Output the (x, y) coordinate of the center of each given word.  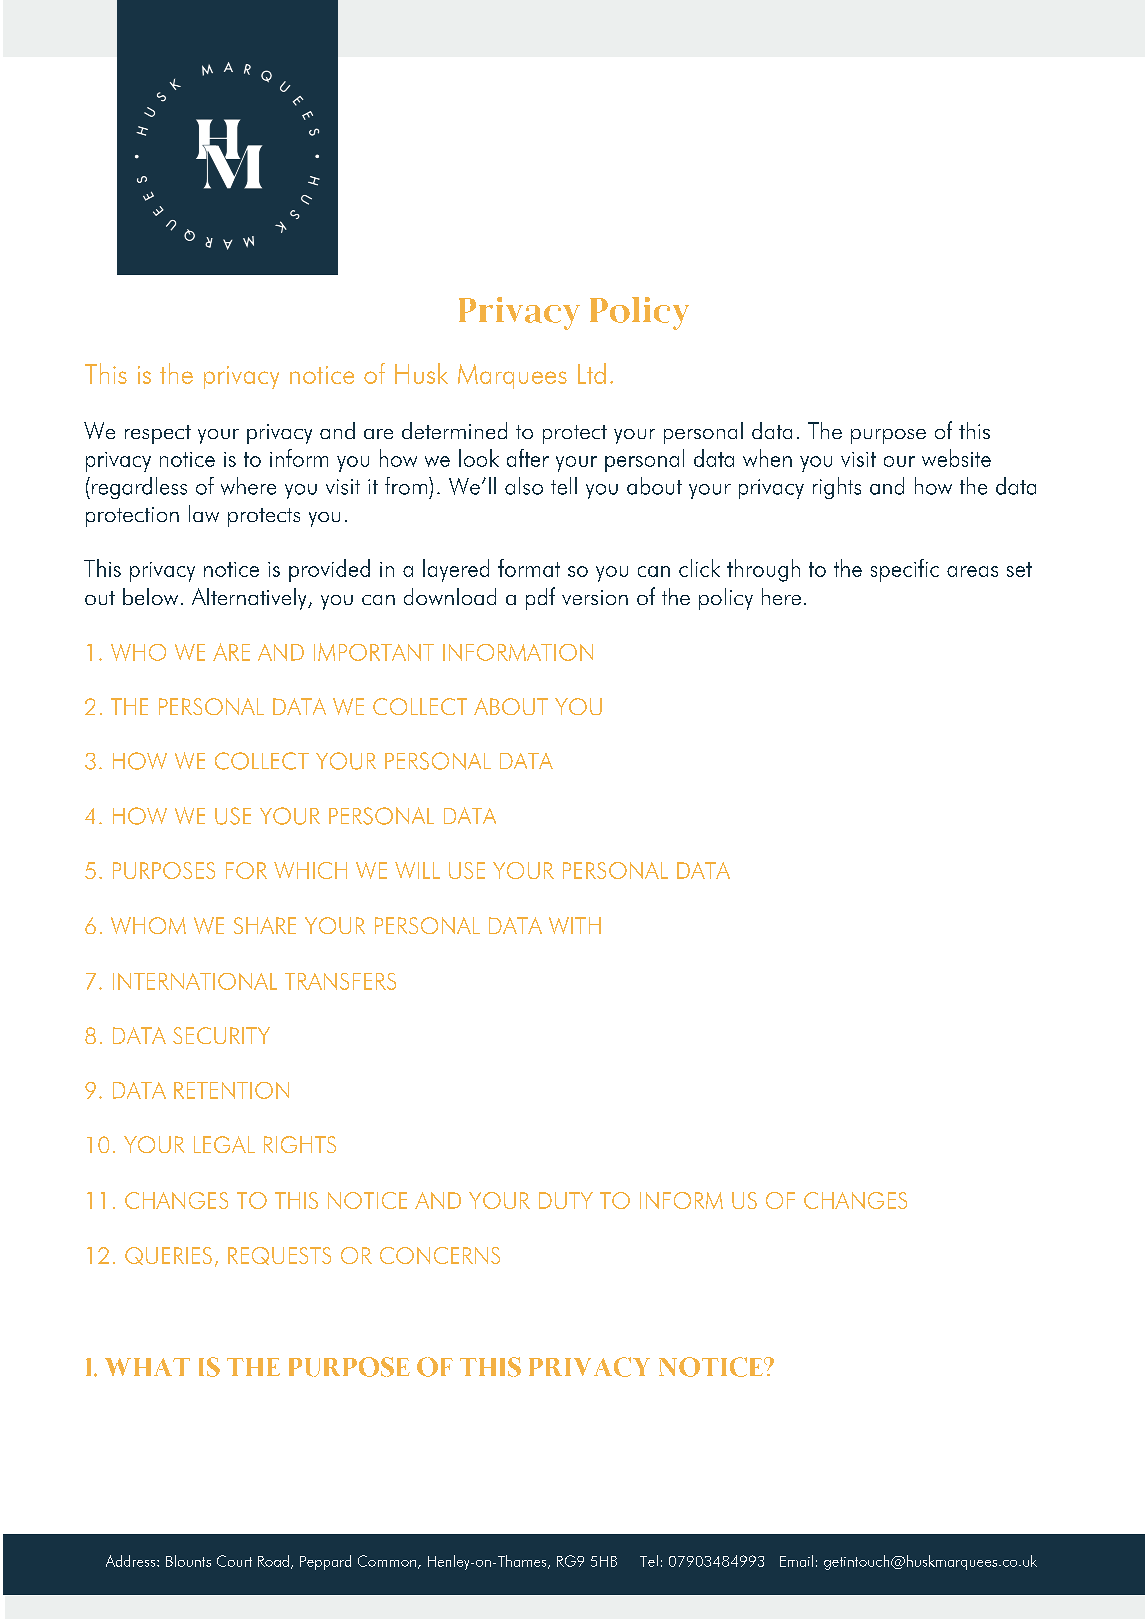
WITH (575, 925)
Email (796, 1561)
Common (388, 1562)
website (956, 458)
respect (158, 434)
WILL (417, 870)
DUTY (566, 1200)
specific (905, 570)
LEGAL (224, 1144)
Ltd (592, 373)
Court (234, 1561)
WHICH (310, 870)
